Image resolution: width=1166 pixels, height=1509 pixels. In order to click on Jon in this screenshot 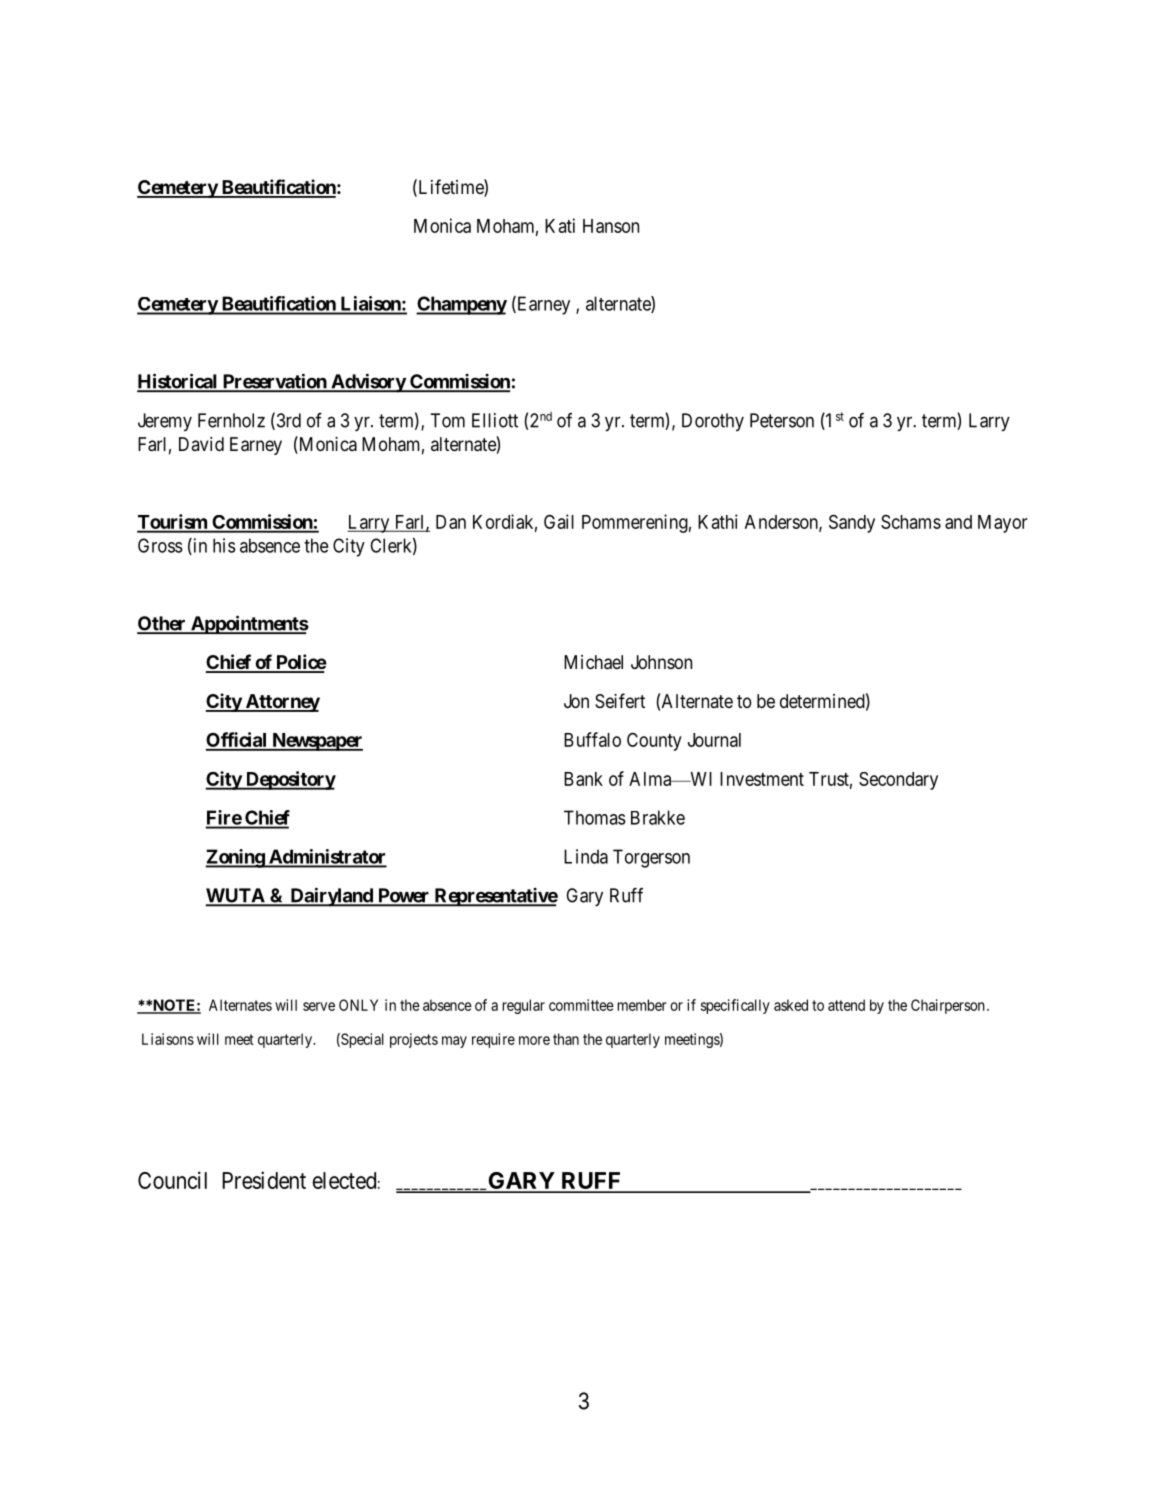, I will do `click(576, 701)`.
